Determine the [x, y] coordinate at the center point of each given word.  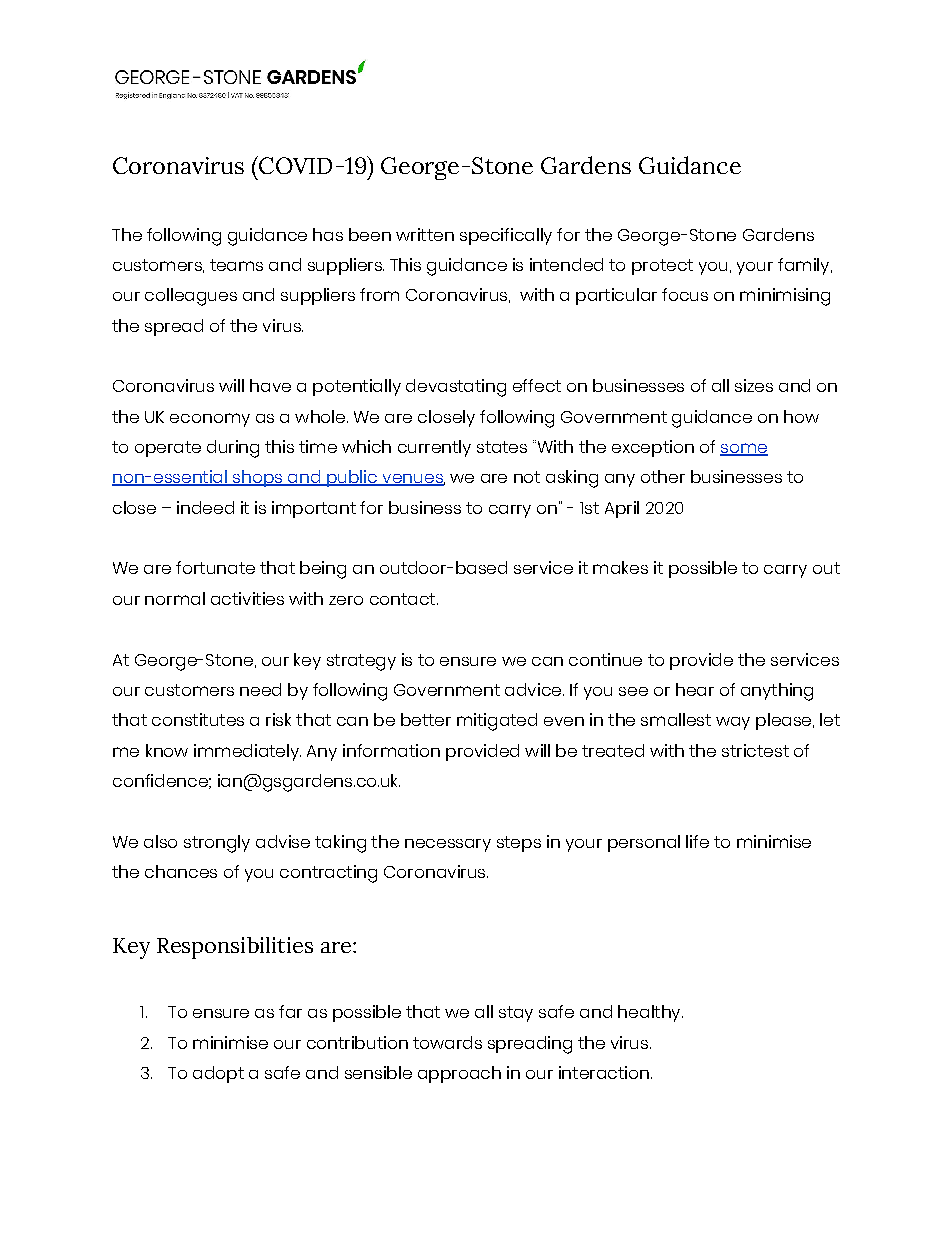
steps [519, 844]
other [663, 476]
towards [447, 1042]
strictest [755, 750]
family [805, 266]
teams [236, 265]
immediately [247, 752]
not [527, 477]
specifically [506, 236]
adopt [218, 1074]
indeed [205, 507]
